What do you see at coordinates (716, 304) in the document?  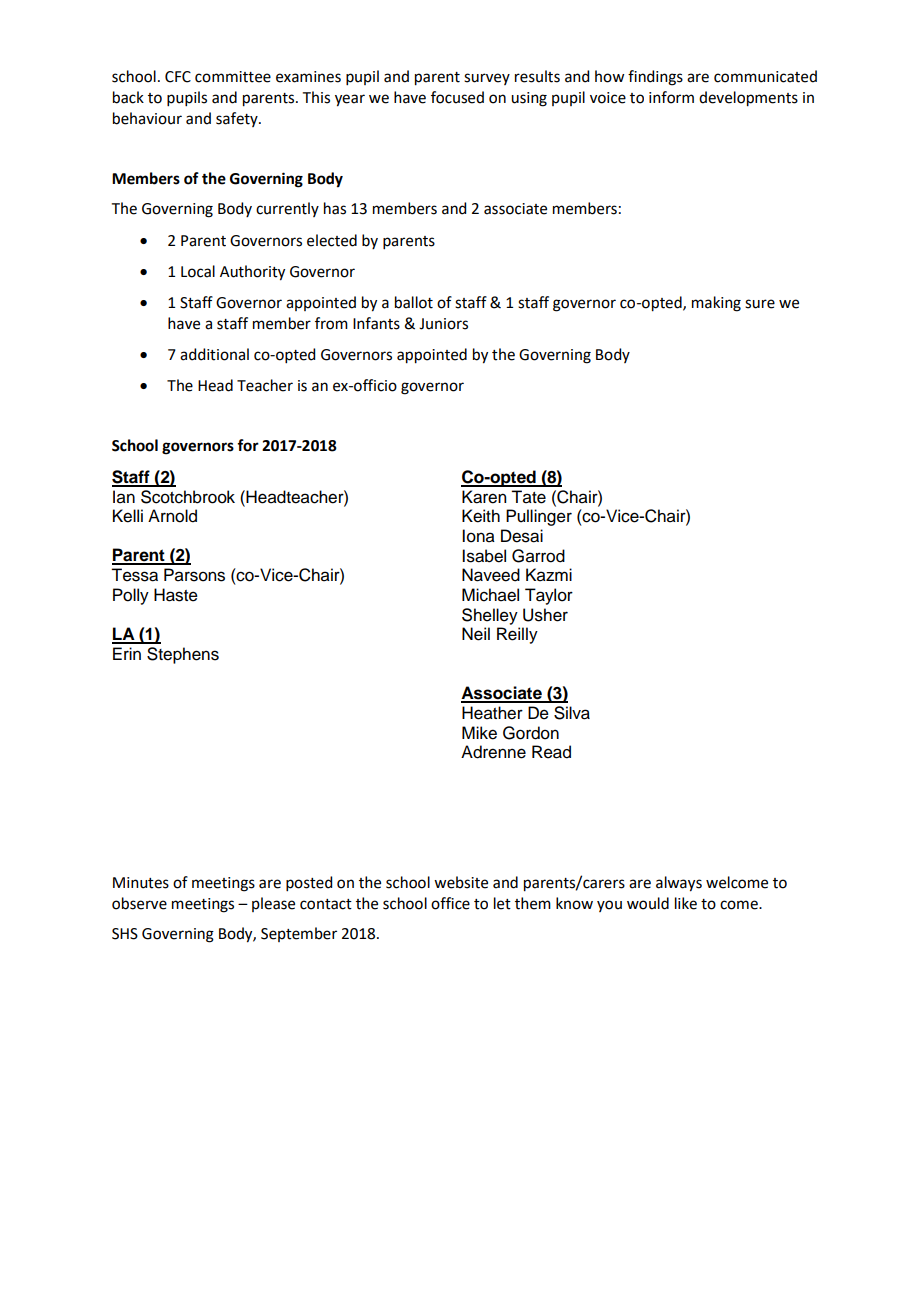 I see `making` at bounding box center [716, 304].
